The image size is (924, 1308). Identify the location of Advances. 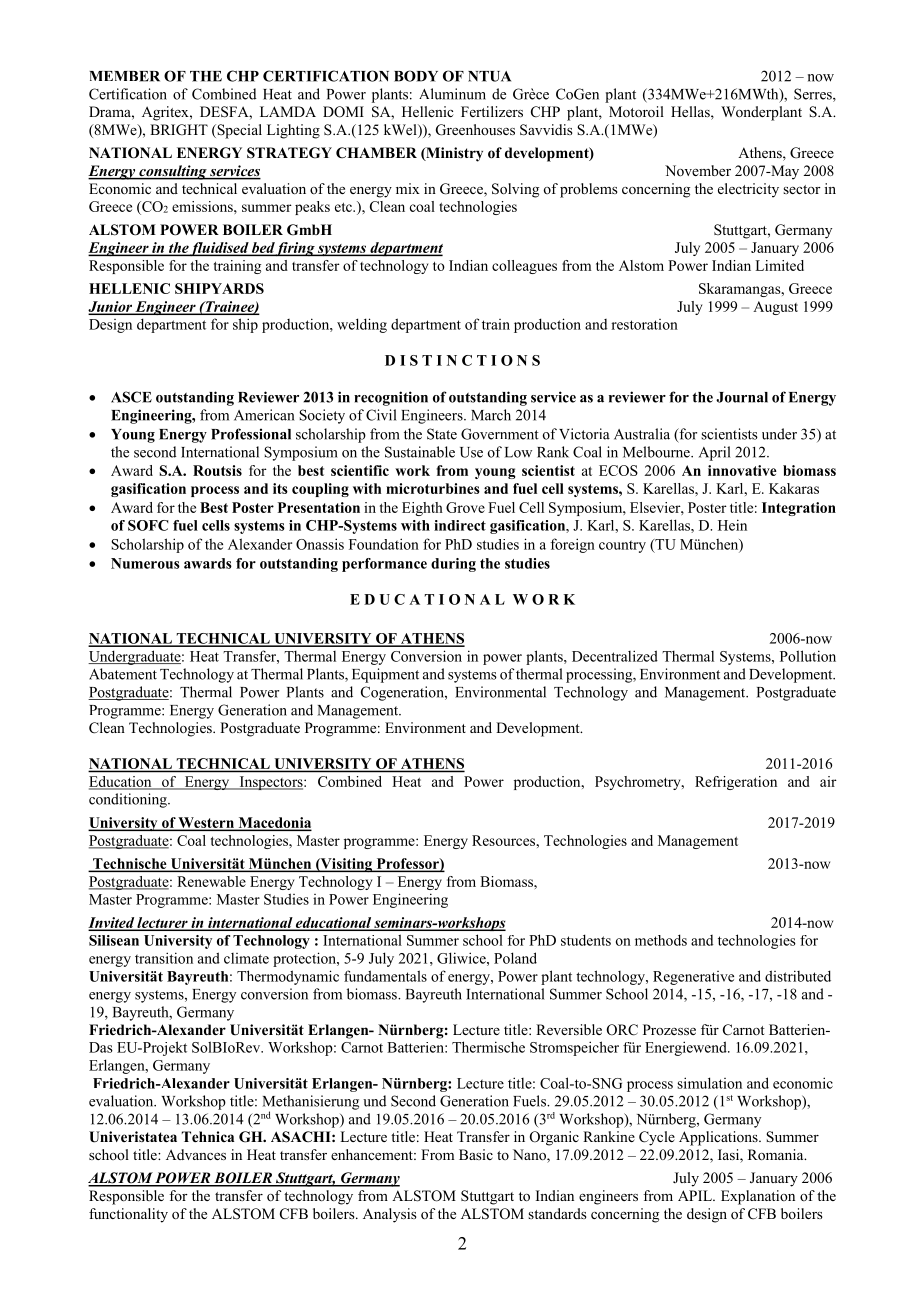
(196, 1154).
